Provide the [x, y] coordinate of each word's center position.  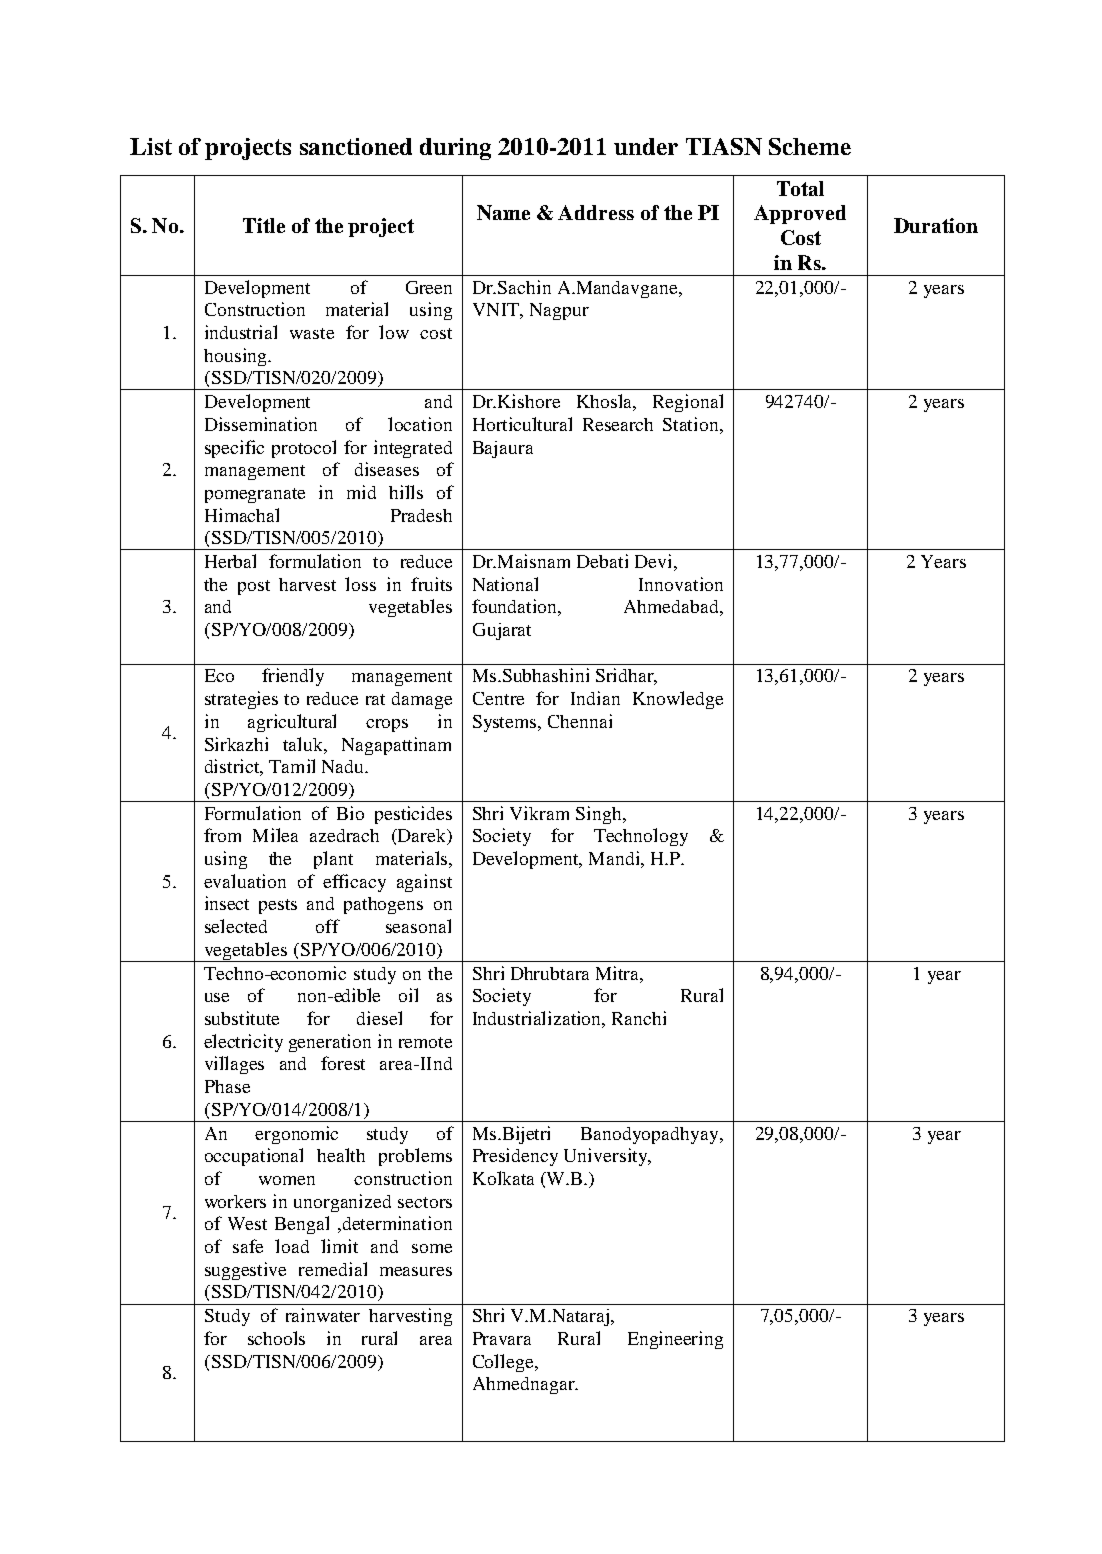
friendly [293, 677]
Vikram [539, 813]
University [607, 1157]
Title [264, 225]
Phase [227, 1086]
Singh [600, 815]
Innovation [681, 584]
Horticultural [522, 424]
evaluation [245, 881]
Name [503, 212]
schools [276, 1338]
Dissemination [261, 424]
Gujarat [502, 631]
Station [692, 424]
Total [800, 188]
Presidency [515, 1157]
